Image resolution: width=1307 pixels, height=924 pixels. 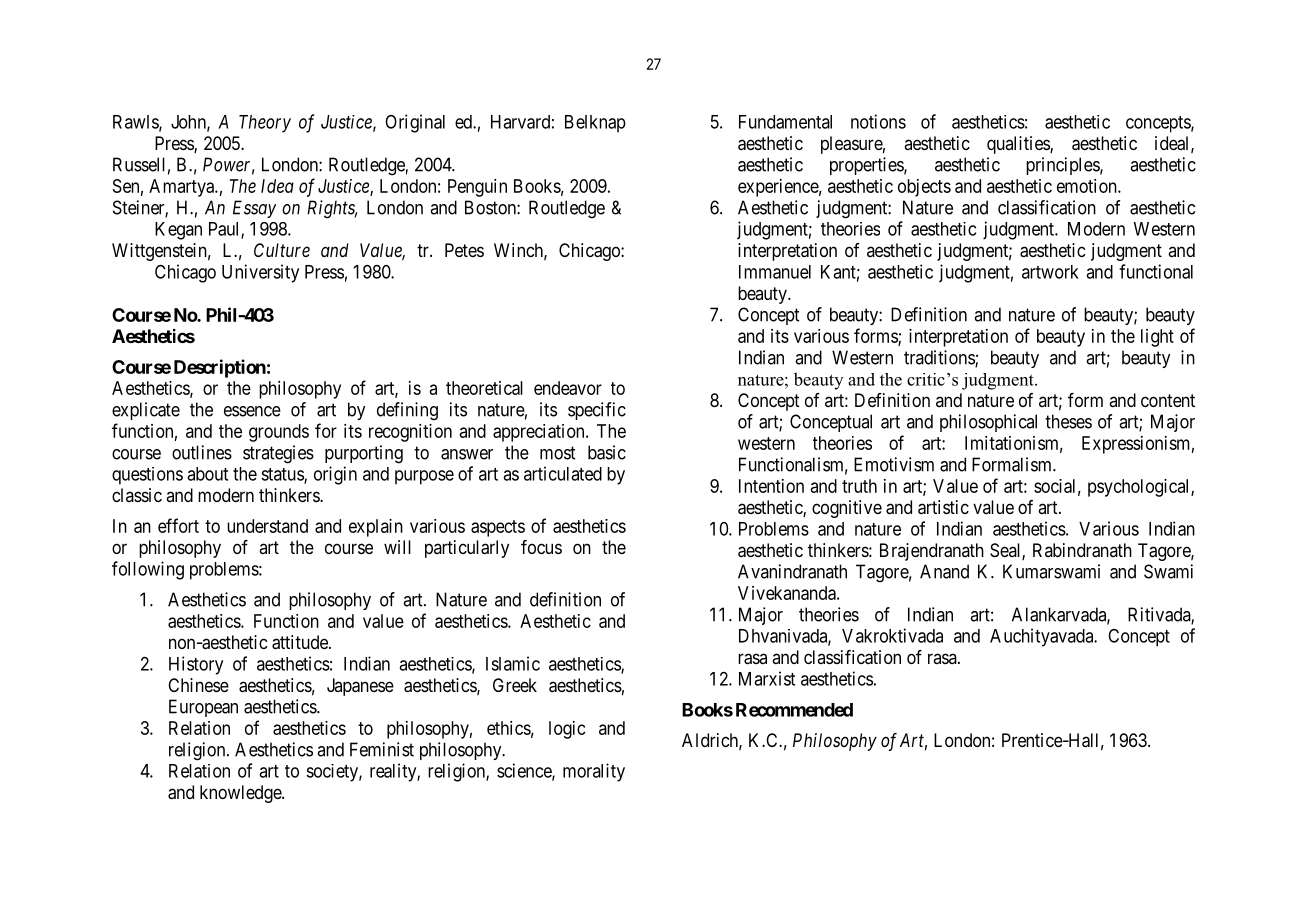 What do you see at coordinates (265, 124) in the image?
I see `Theory` at bounding box center [265, 124].
